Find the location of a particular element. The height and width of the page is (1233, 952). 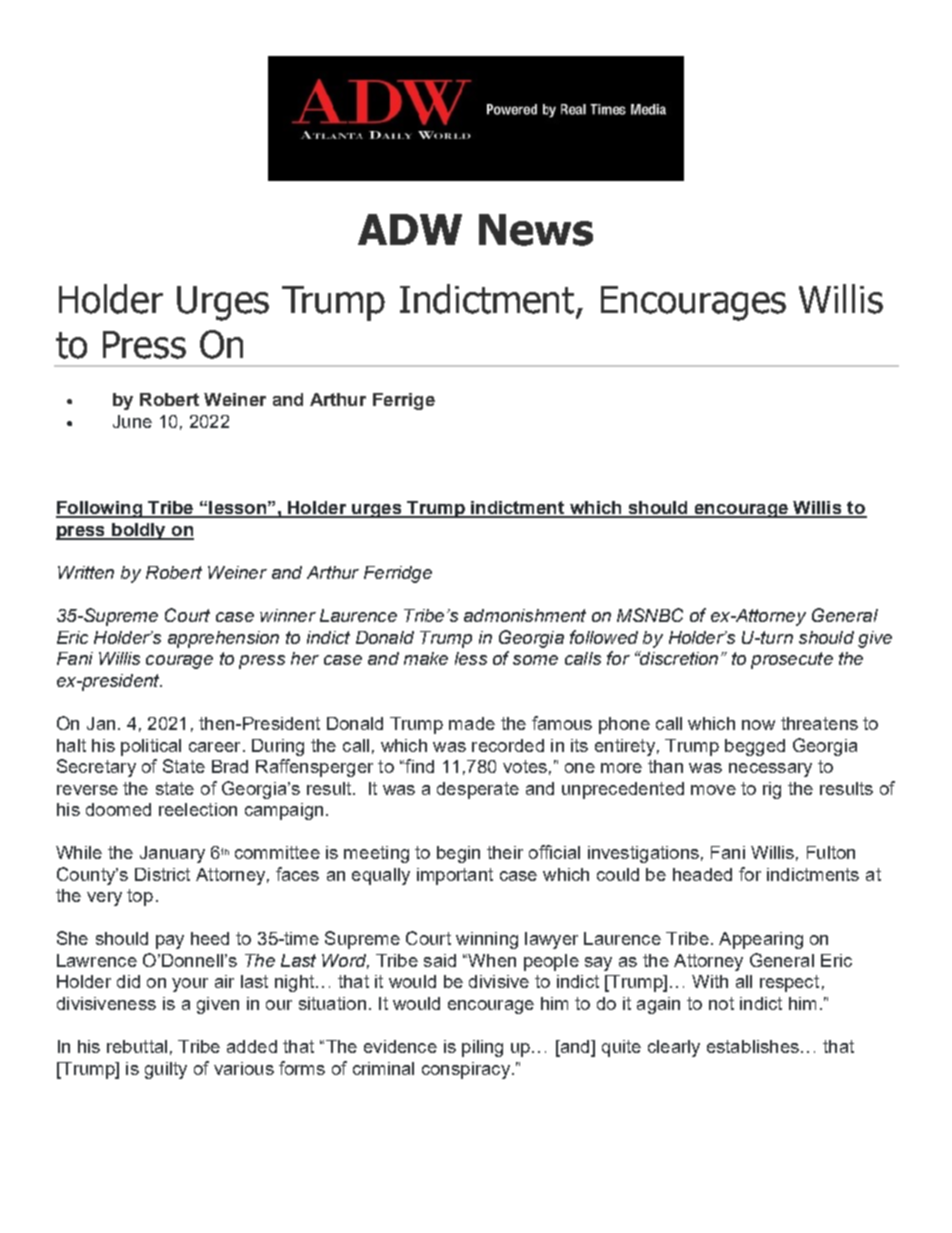

piling is located at coordinates (482, 1048).
